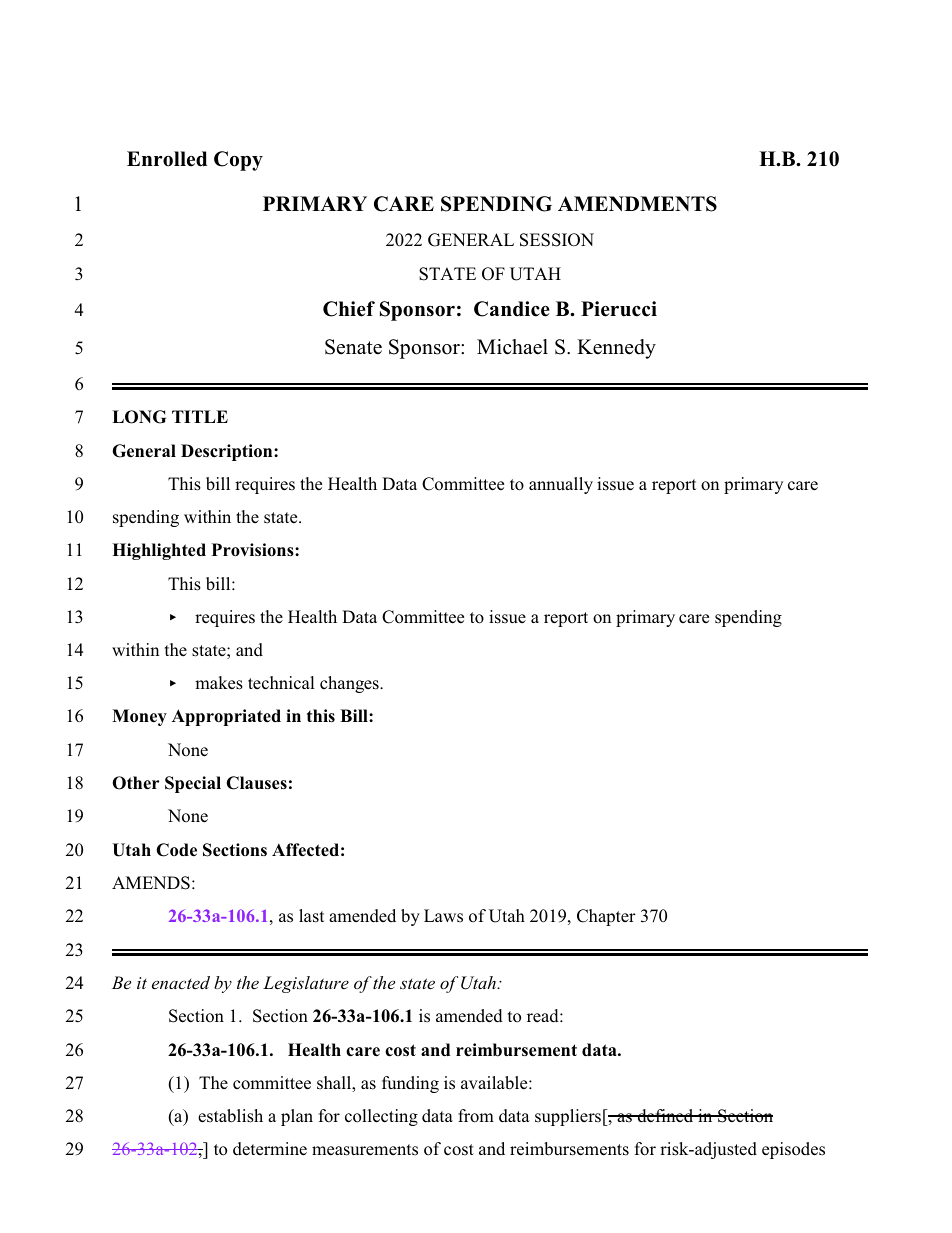 This screenshot has width=952, height=1233. What do you see at coordinates (193, 784) in the screenshot?
I see `Special` at bounding box center [193, 784].
